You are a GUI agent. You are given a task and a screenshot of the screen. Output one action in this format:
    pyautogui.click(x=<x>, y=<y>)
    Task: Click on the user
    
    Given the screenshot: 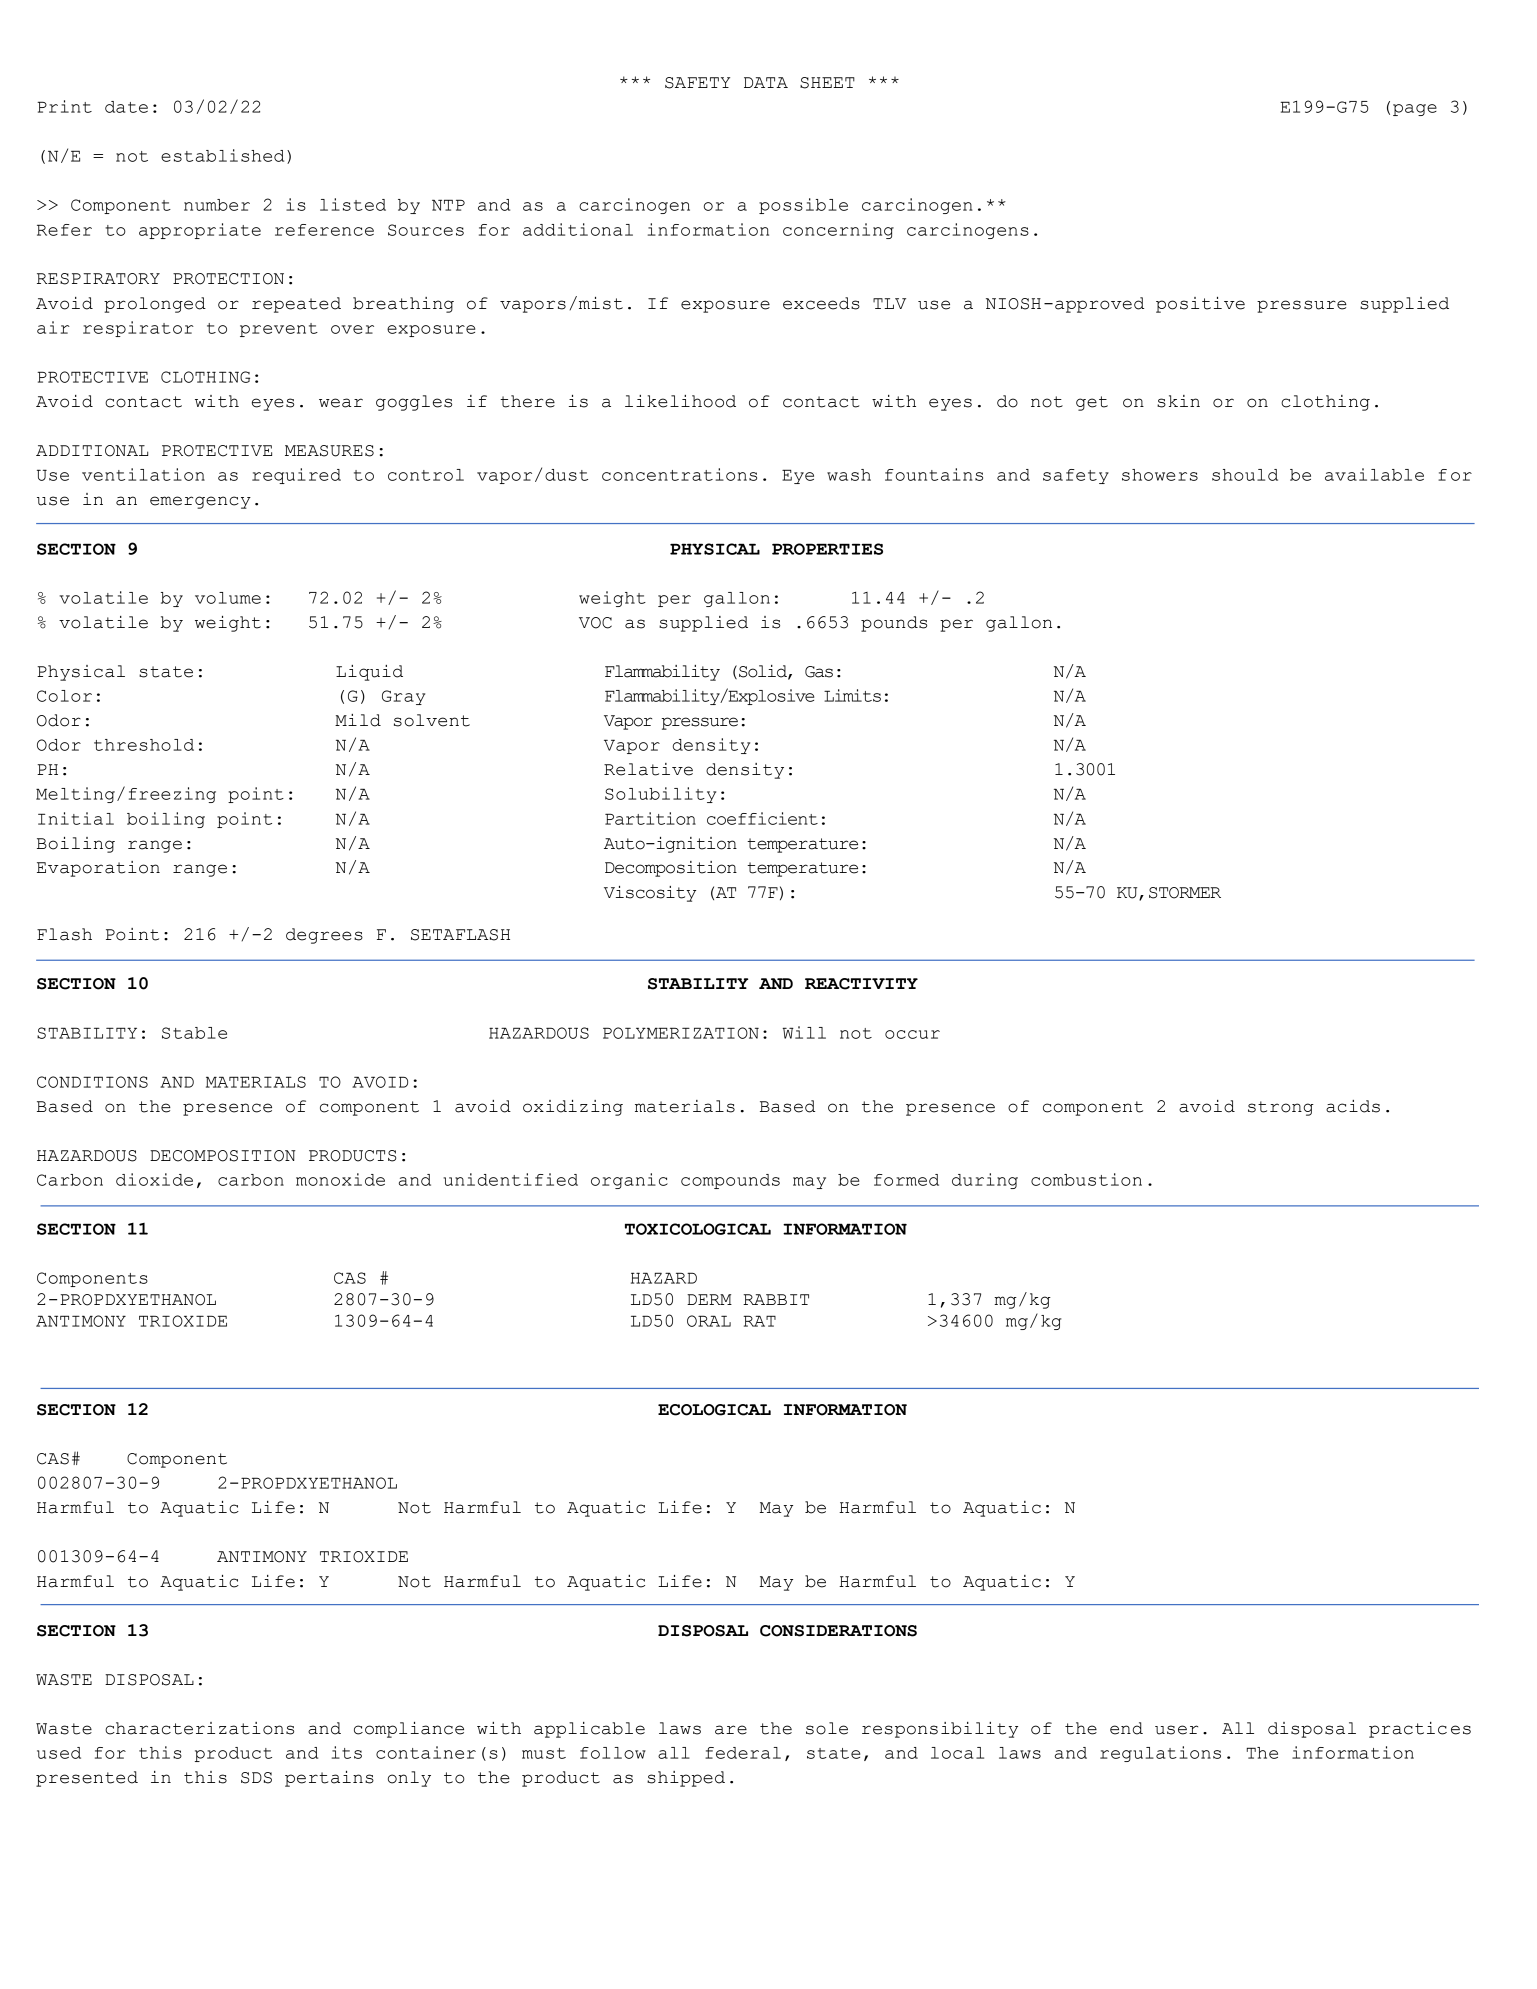 What is the action you would take?
    pyautogui.click(x=1176, y=1730)
